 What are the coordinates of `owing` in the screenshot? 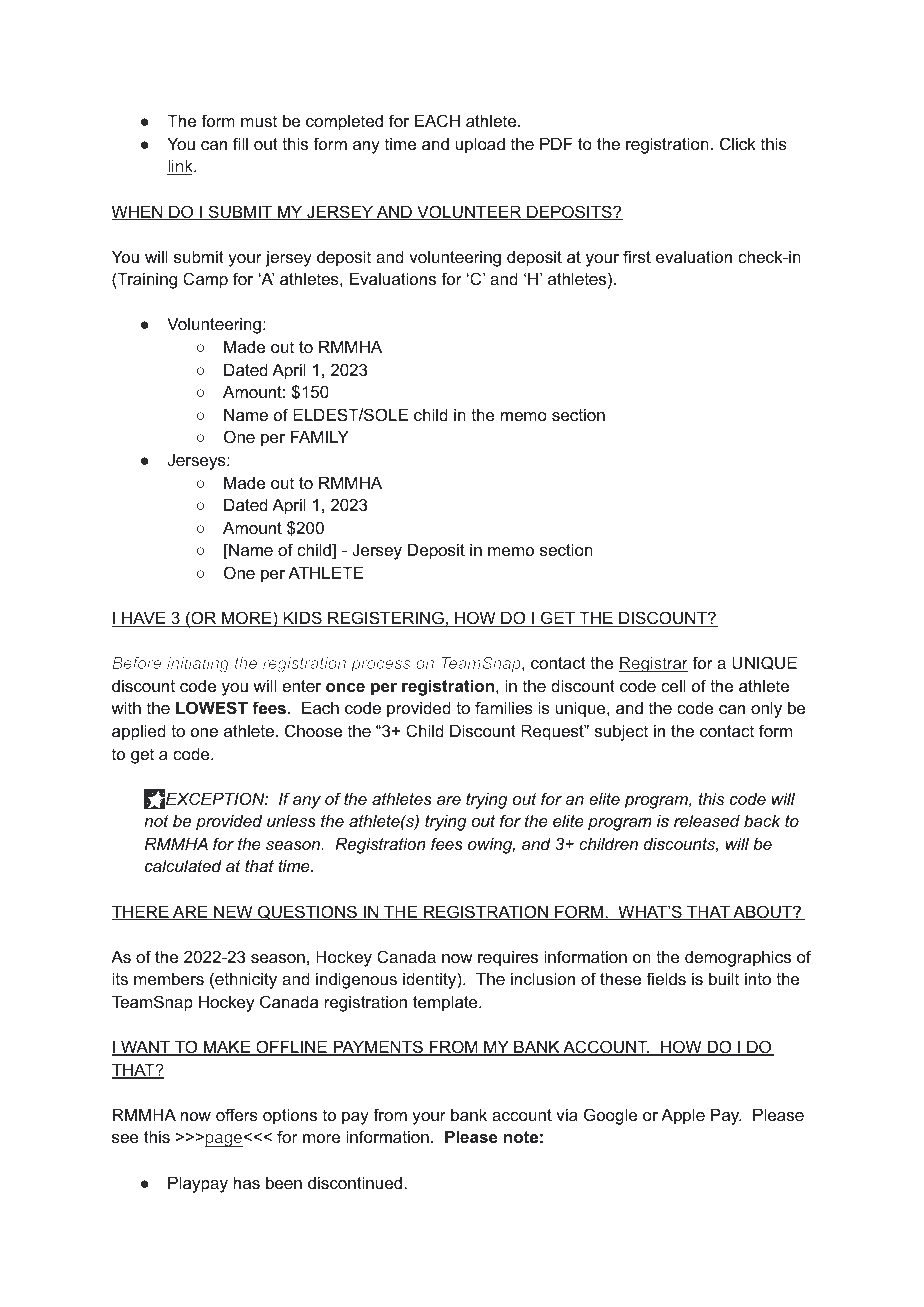 It's located at (491, 846).
